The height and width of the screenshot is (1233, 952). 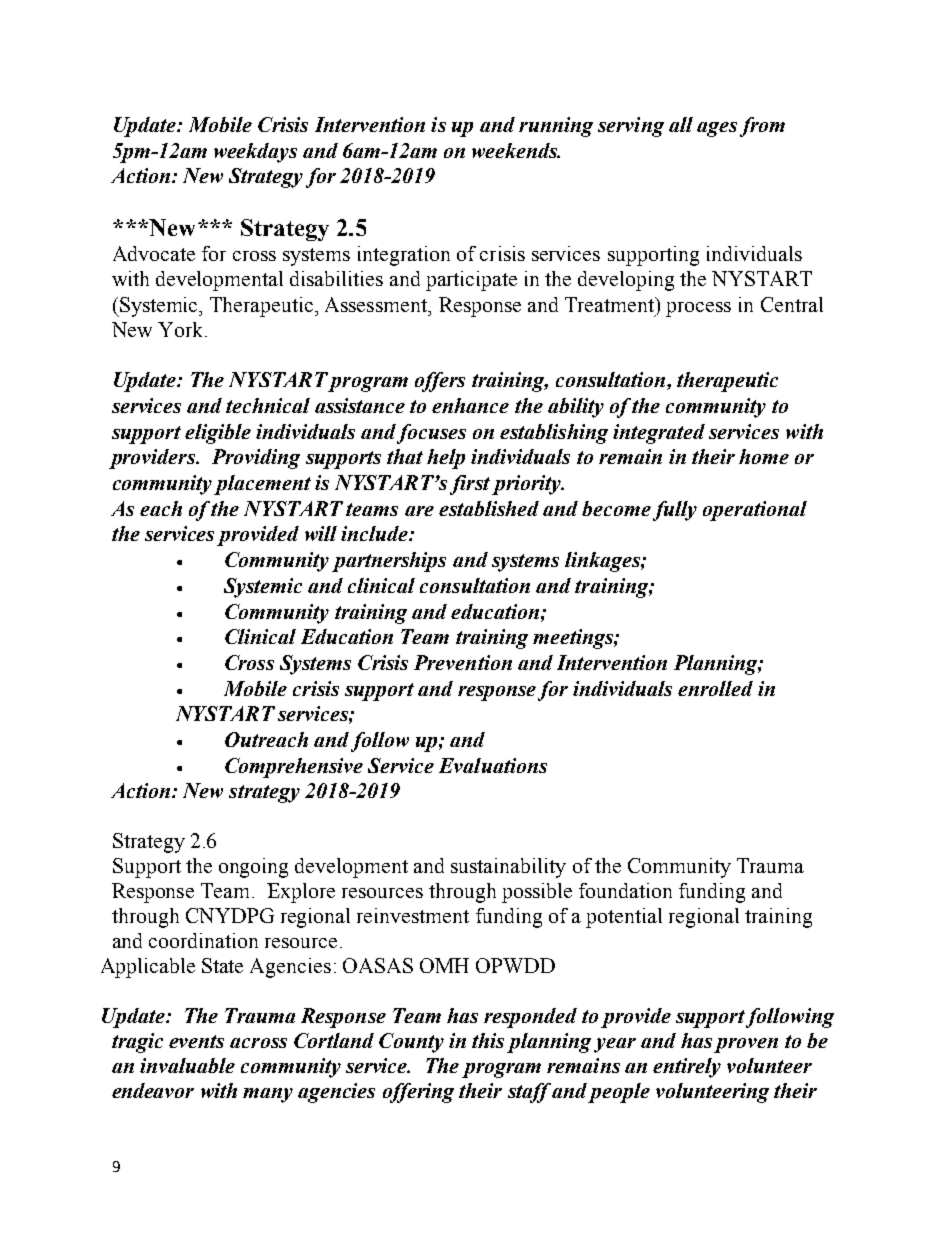 I want to click on Comprehensive, so click(x=294, y=768).
